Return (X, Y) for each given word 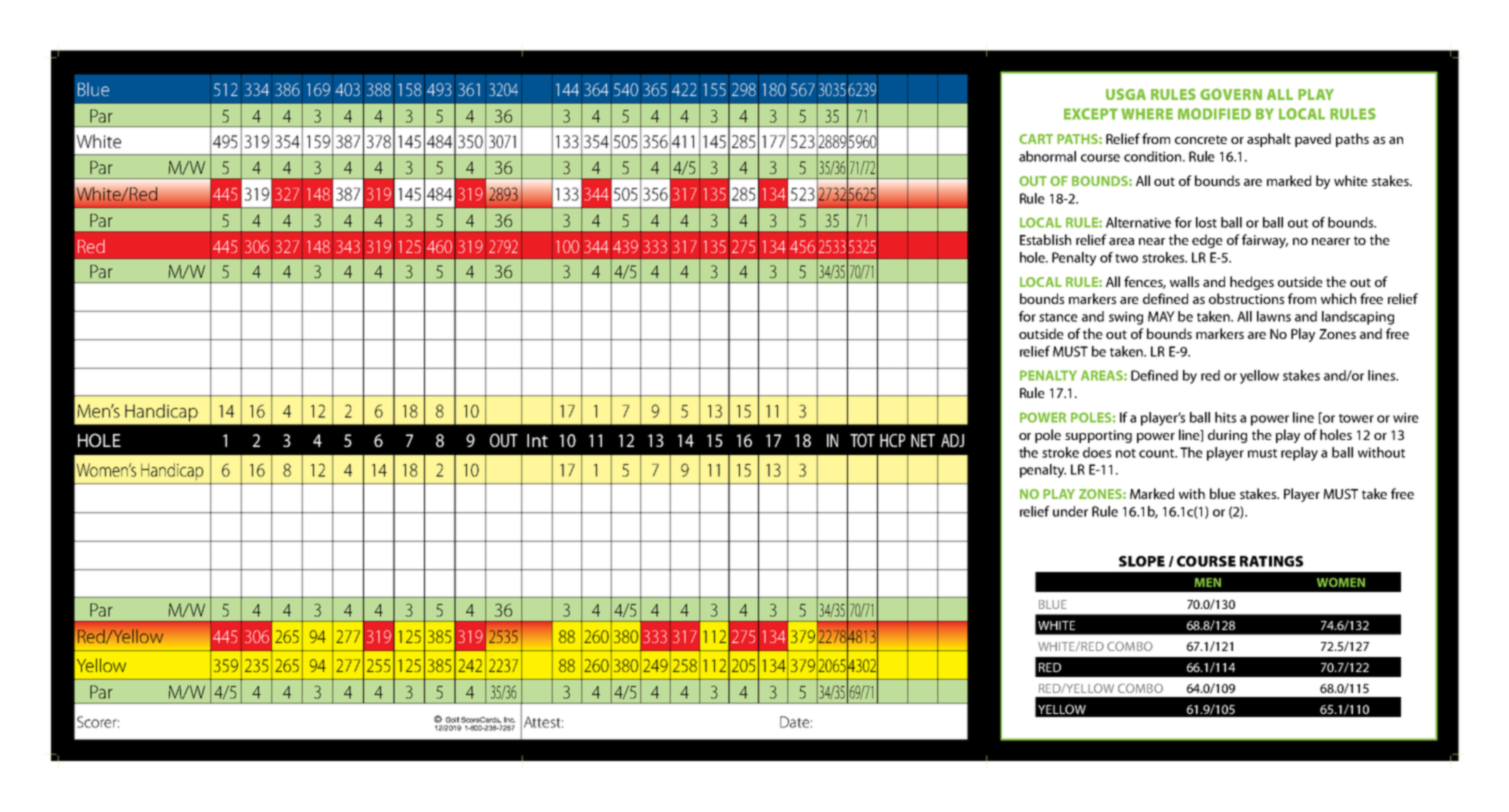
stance (1058, 317)
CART (1036, 139)
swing (1126, 318)
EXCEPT (1091, 114)
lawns (1274, 316)
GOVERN (1231, 94)
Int (537, 440)
